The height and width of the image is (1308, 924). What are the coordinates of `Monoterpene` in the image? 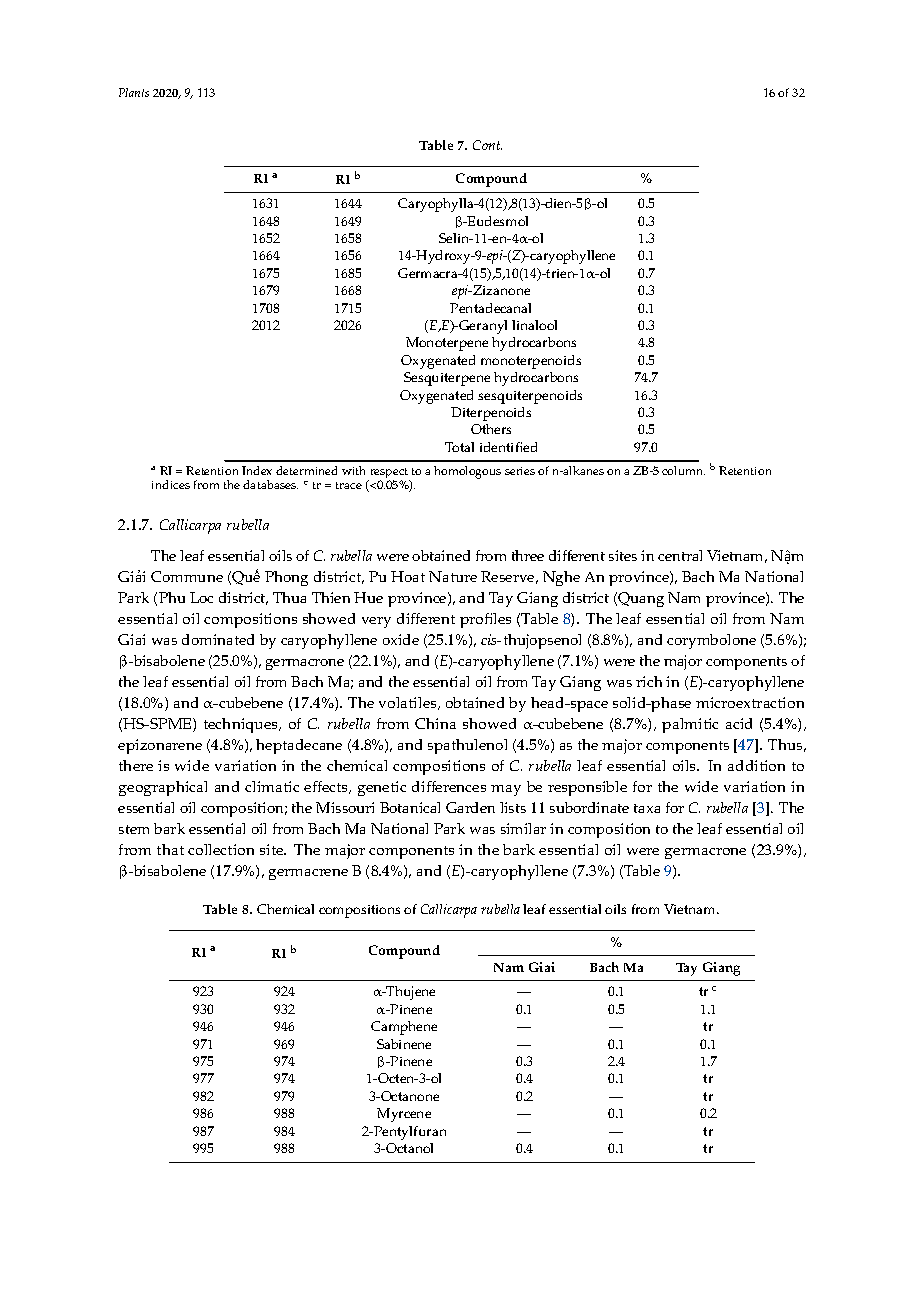 It's located at (447, 344).
